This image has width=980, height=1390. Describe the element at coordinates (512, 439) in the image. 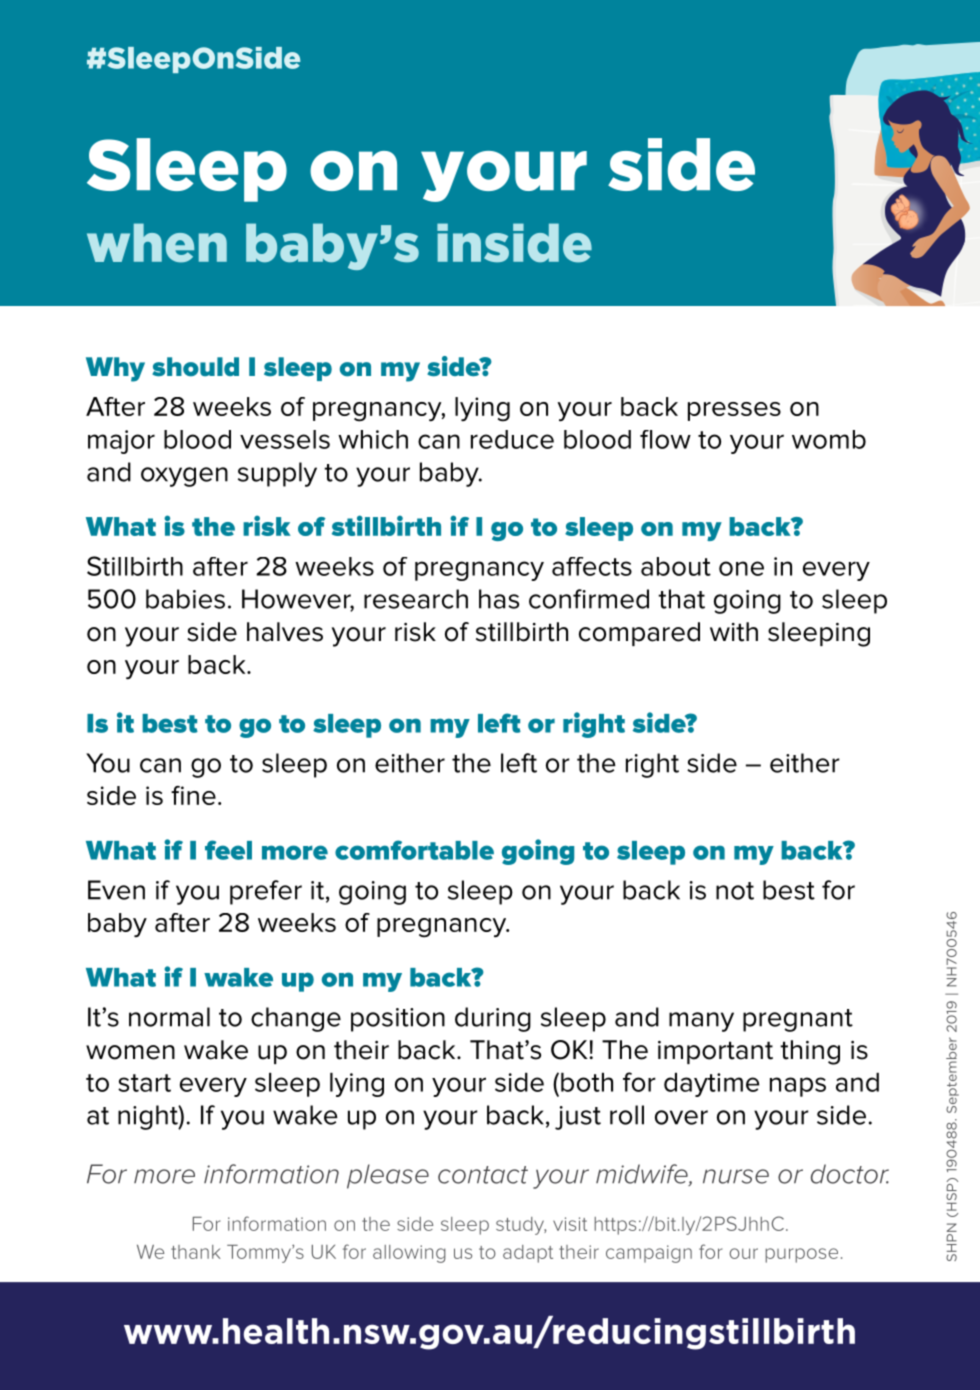

I see `reduce` at that location.
